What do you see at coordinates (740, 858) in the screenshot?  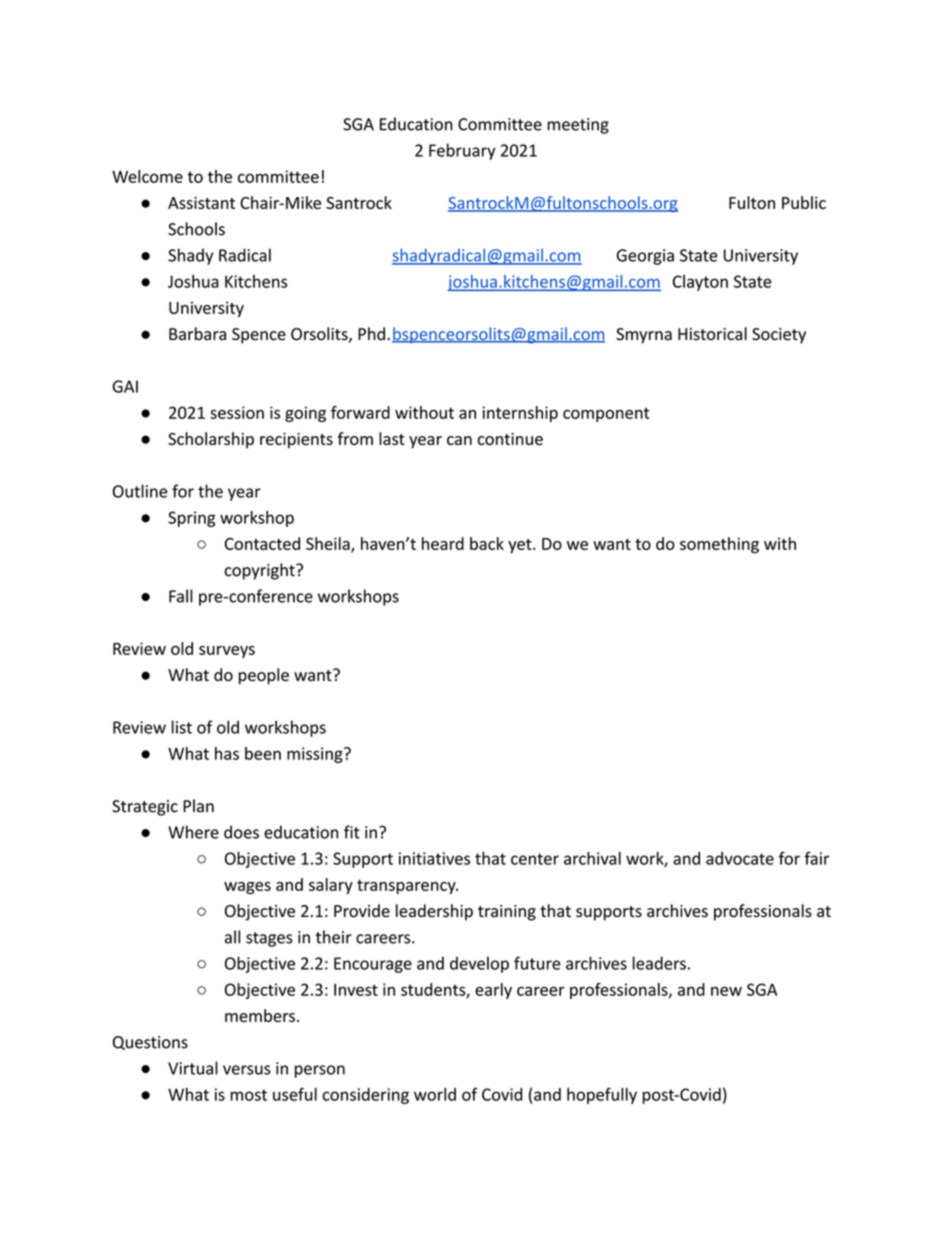 I see `advocate` at bounding box center [740, 858].
